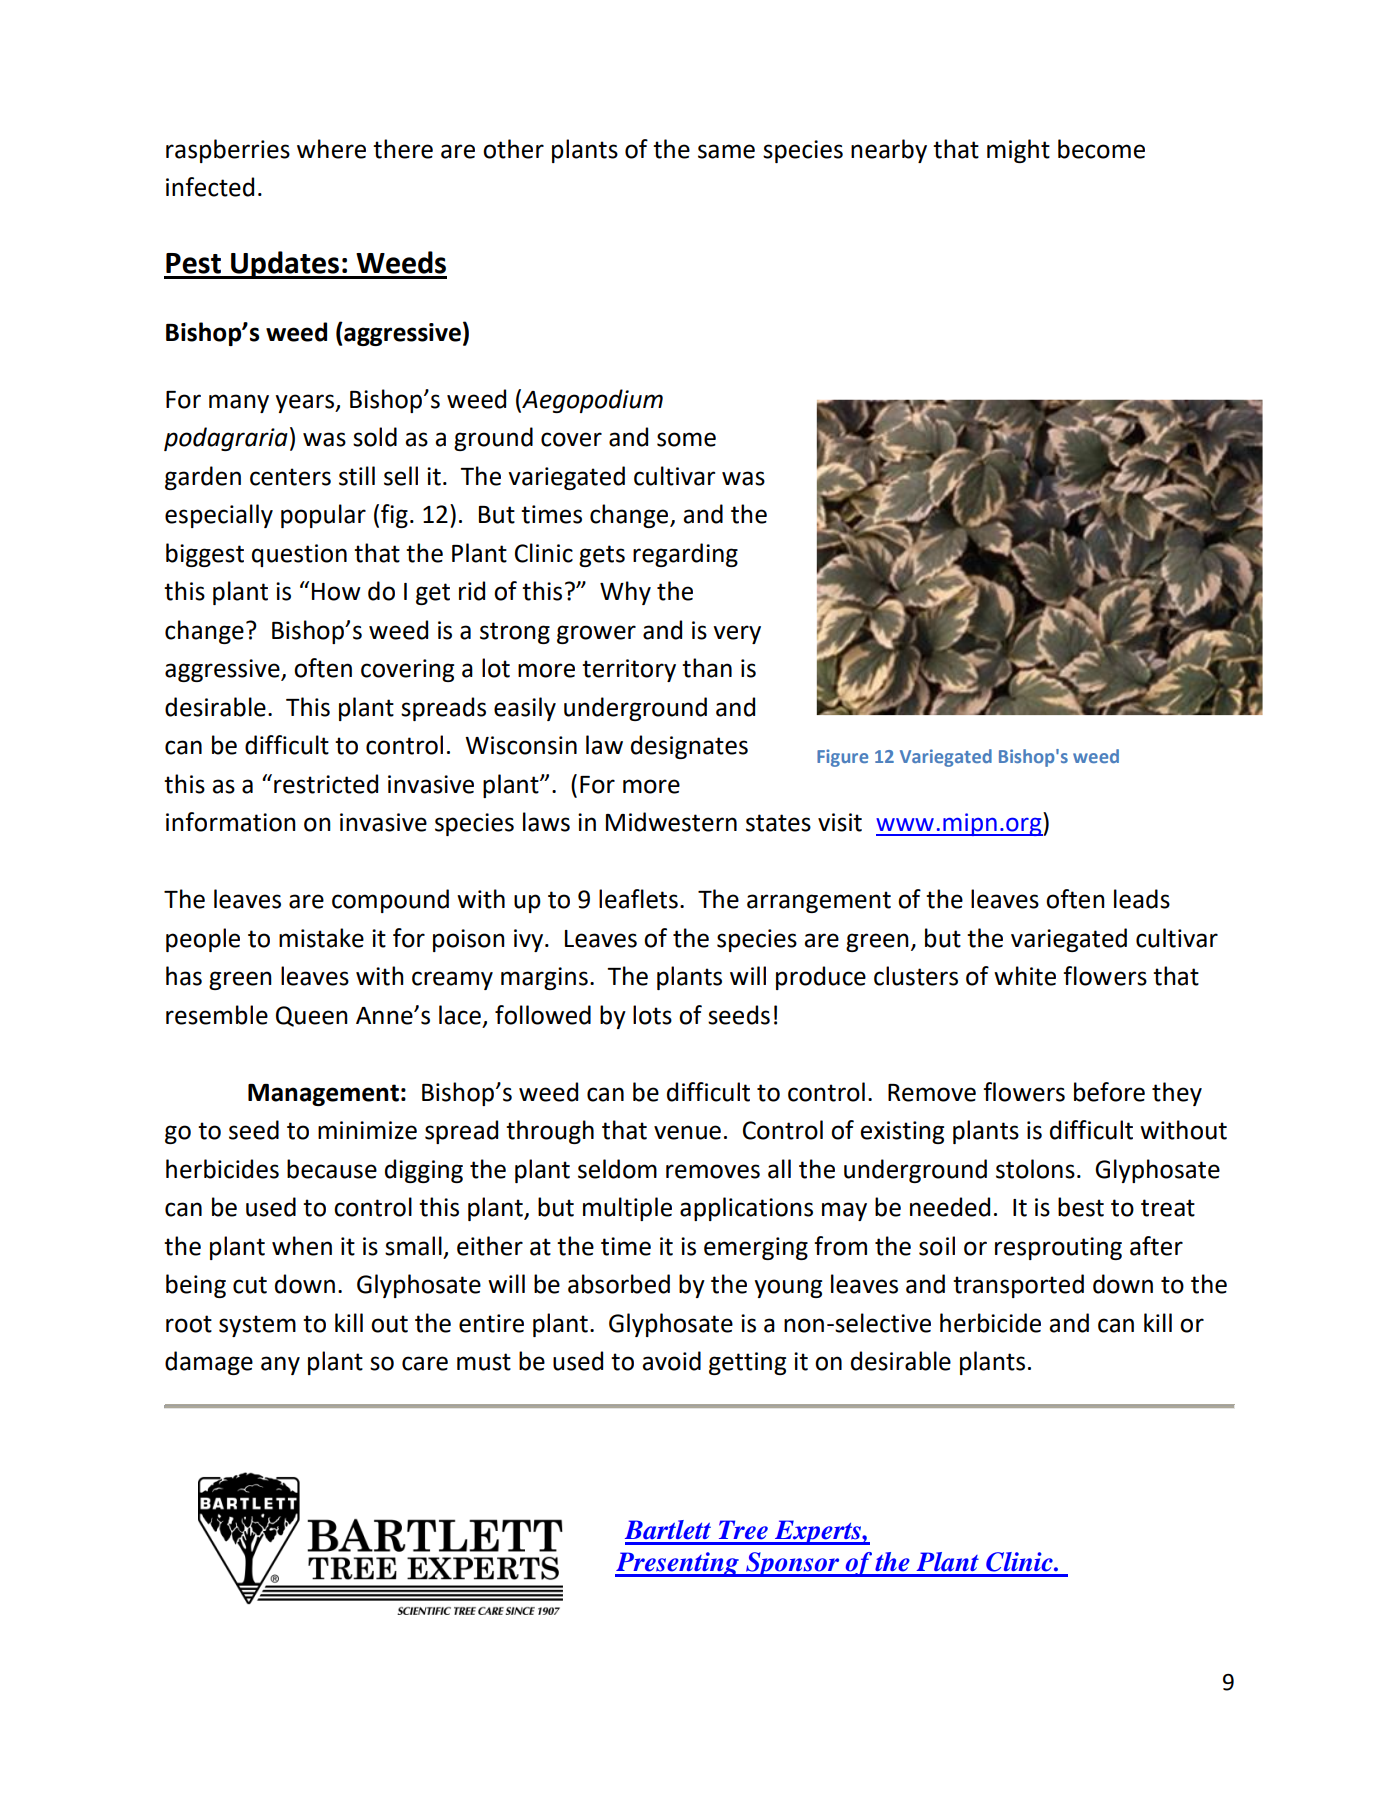 The image size is (1399, 1810). Describe the element at coordinates (209, 1363) in the page. I see `damage` at that location.
